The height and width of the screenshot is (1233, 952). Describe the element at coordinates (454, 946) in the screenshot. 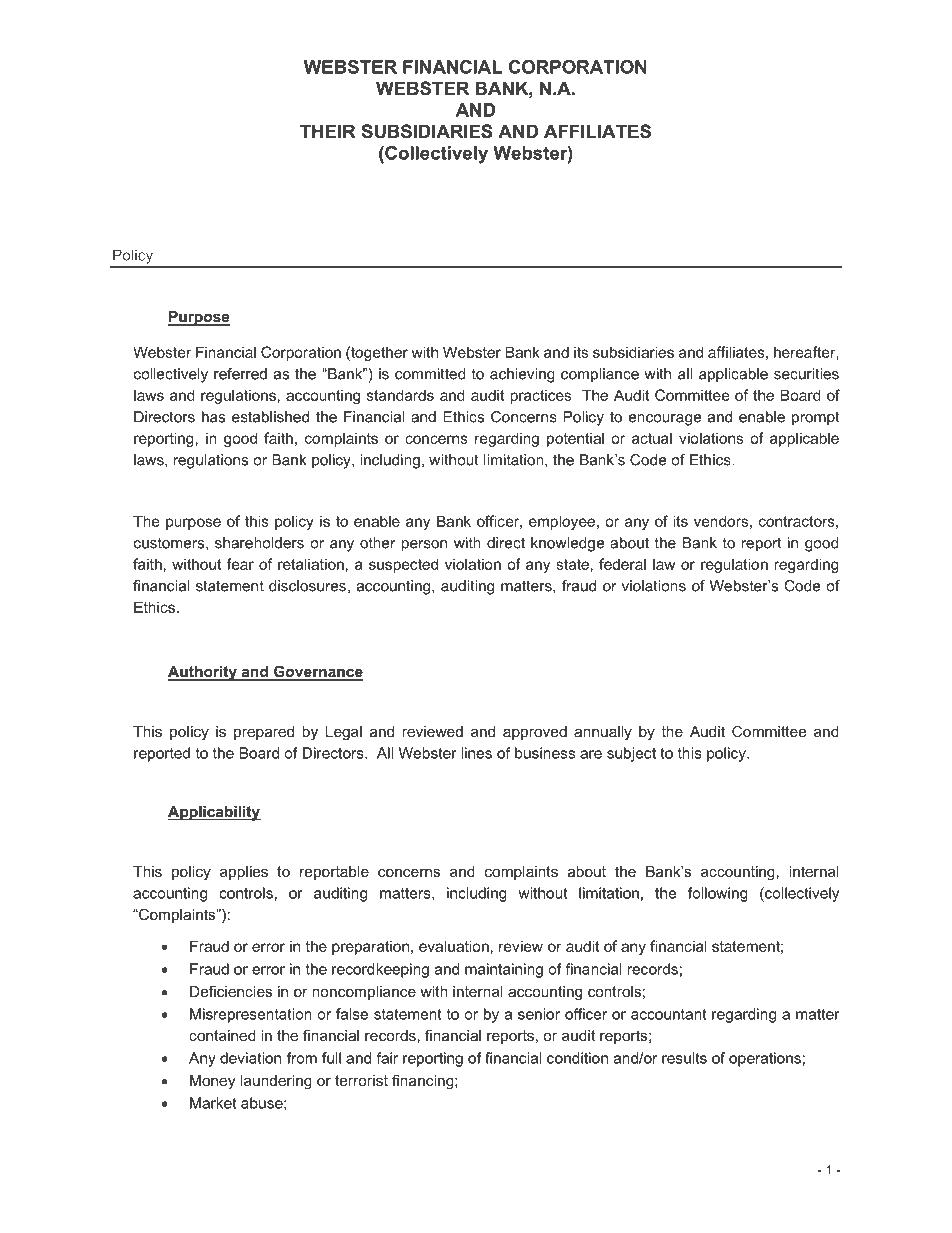

I see `evaluation` at that location.
